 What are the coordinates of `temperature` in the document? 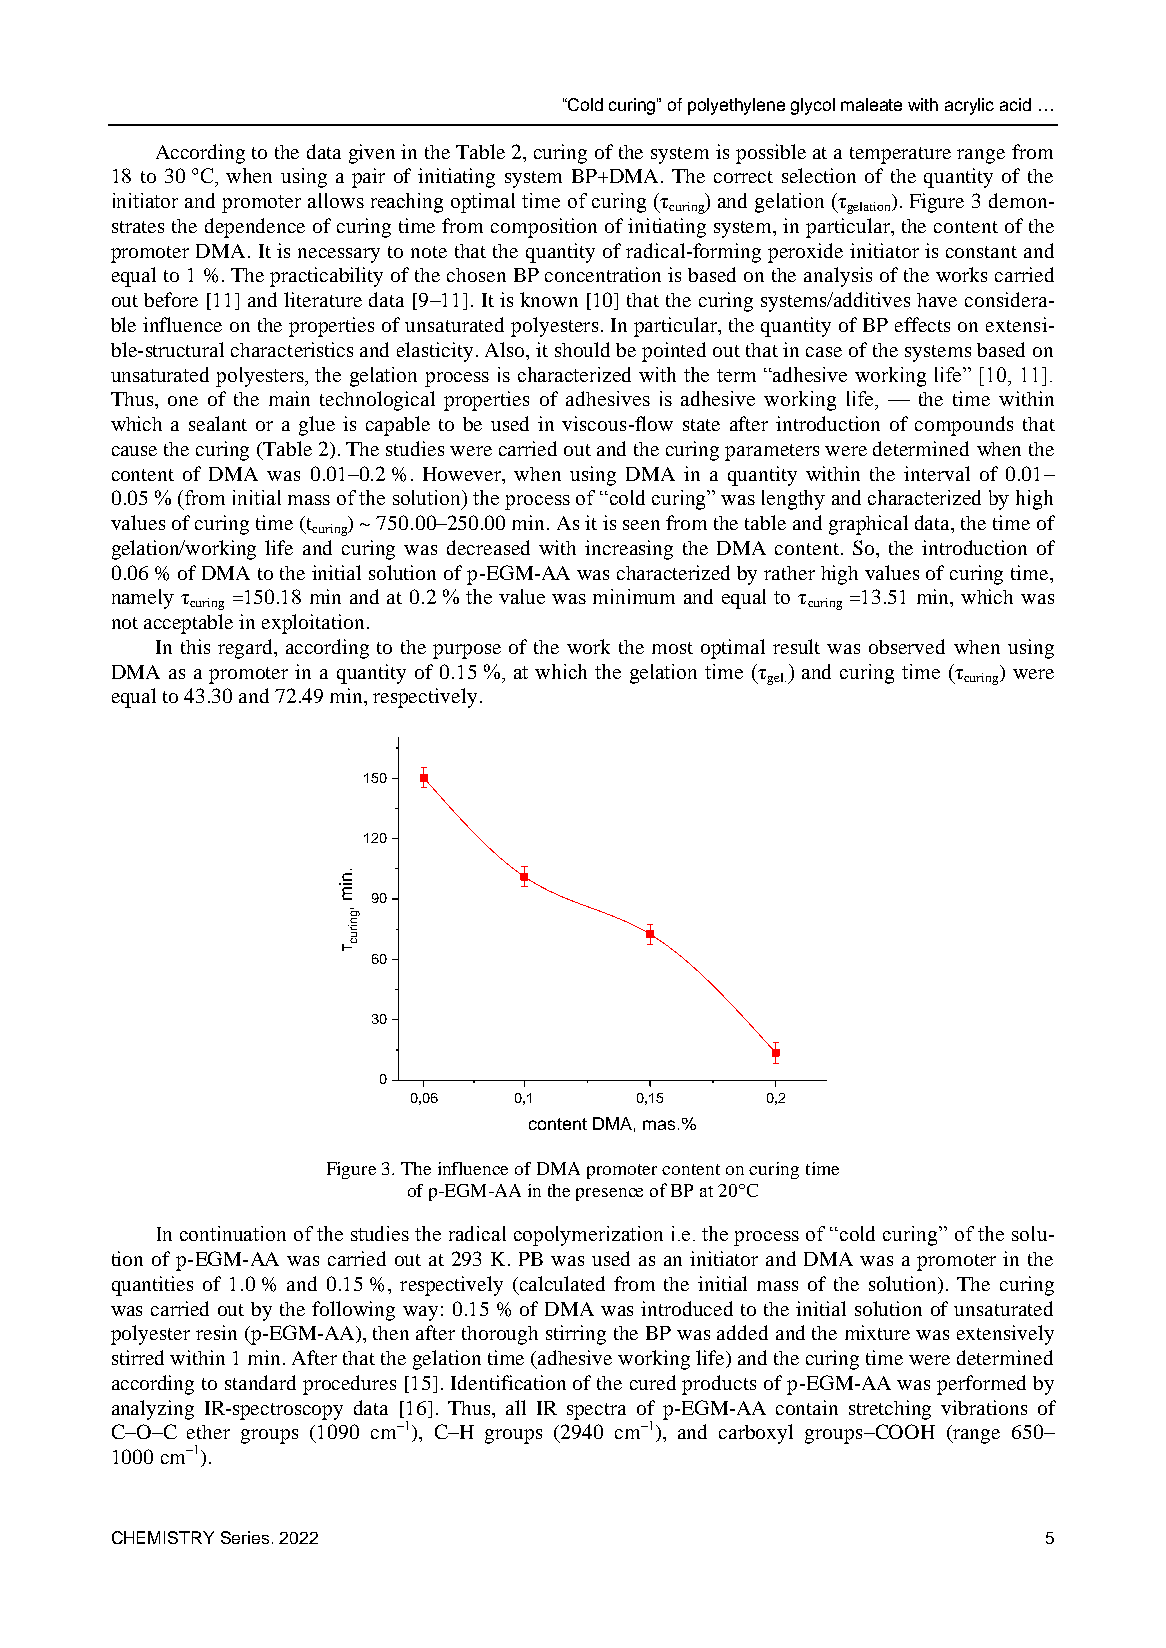 It's located at (900, 155).
